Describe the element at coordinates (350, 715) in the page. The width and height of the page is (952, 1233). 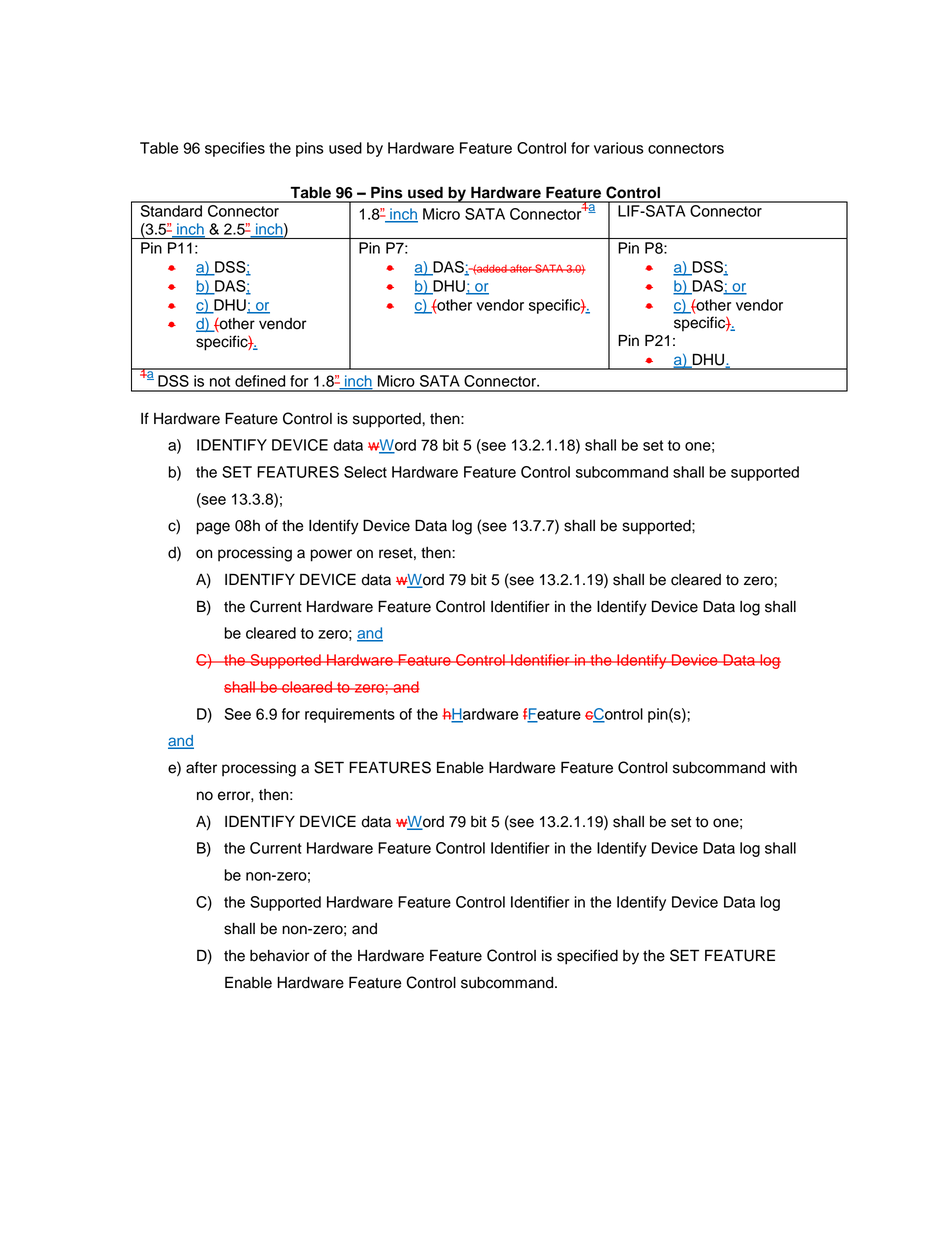
I see `requirements` at that location.
